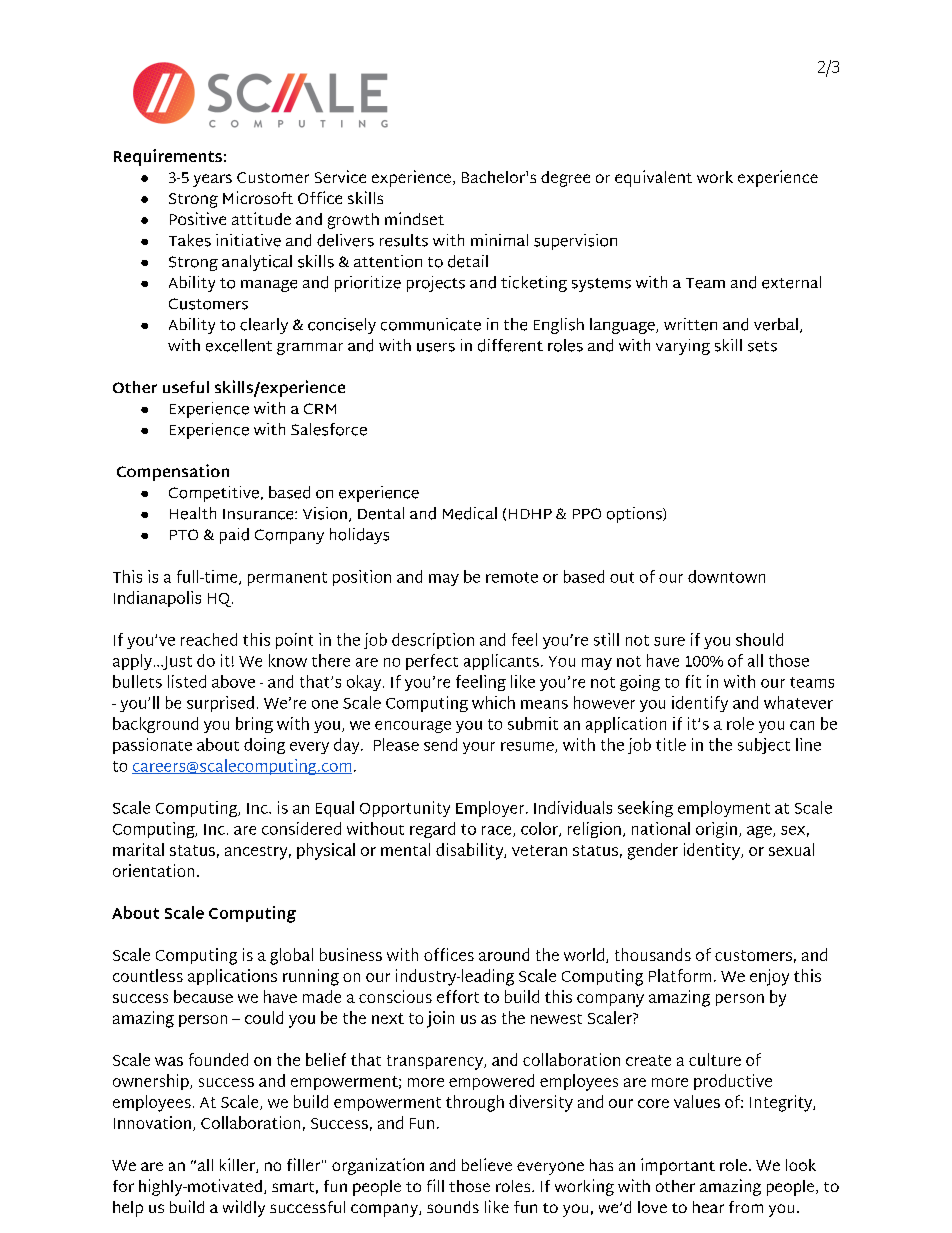 This page has width=952, height=1233. What do you see at coordinates (414, 218) in the page?
I see `mindset` at bounding box center [414, 218].
